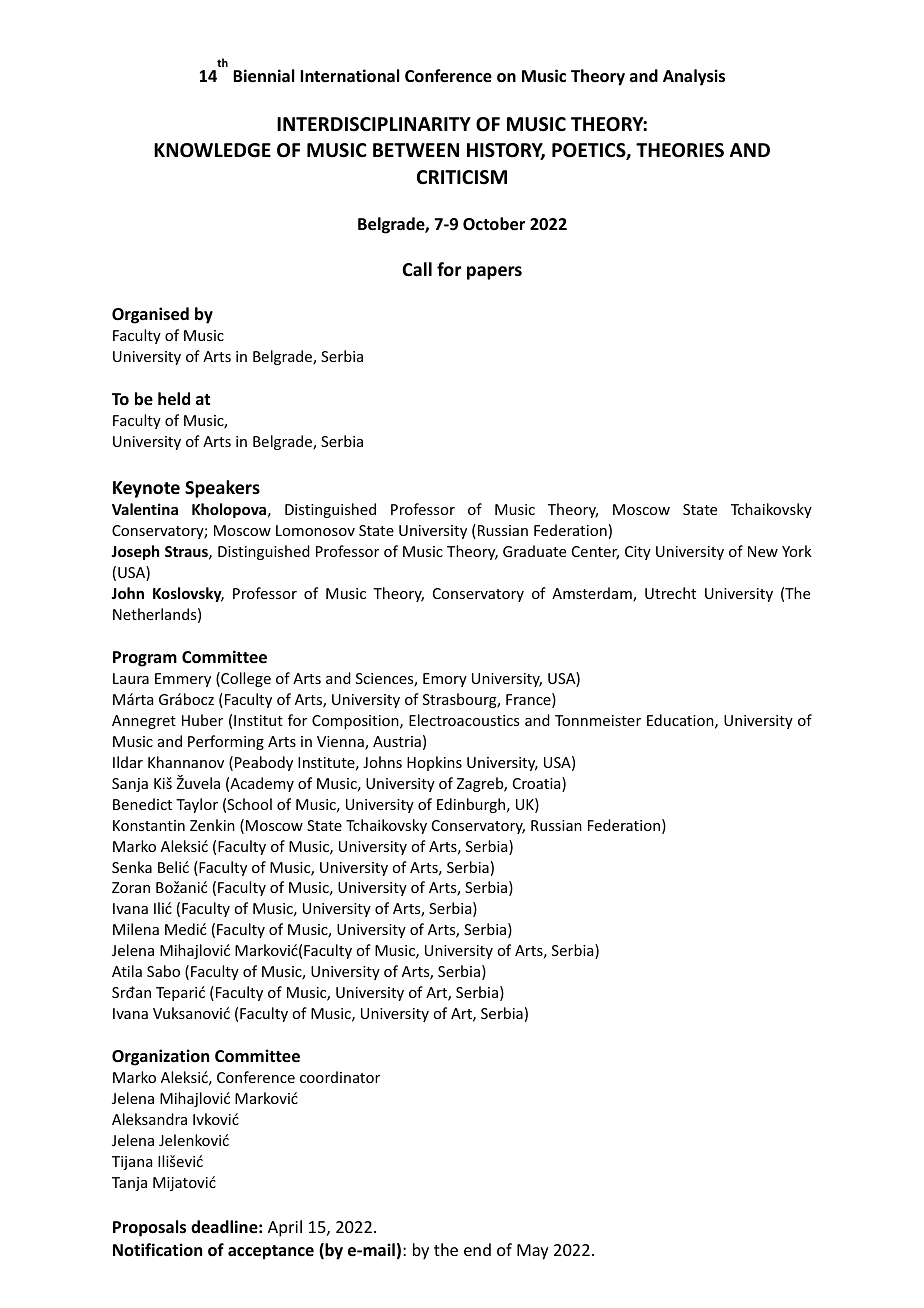  Describe the element at coordinates (670, 593) in the document. I see `Utrecht` at that location.
